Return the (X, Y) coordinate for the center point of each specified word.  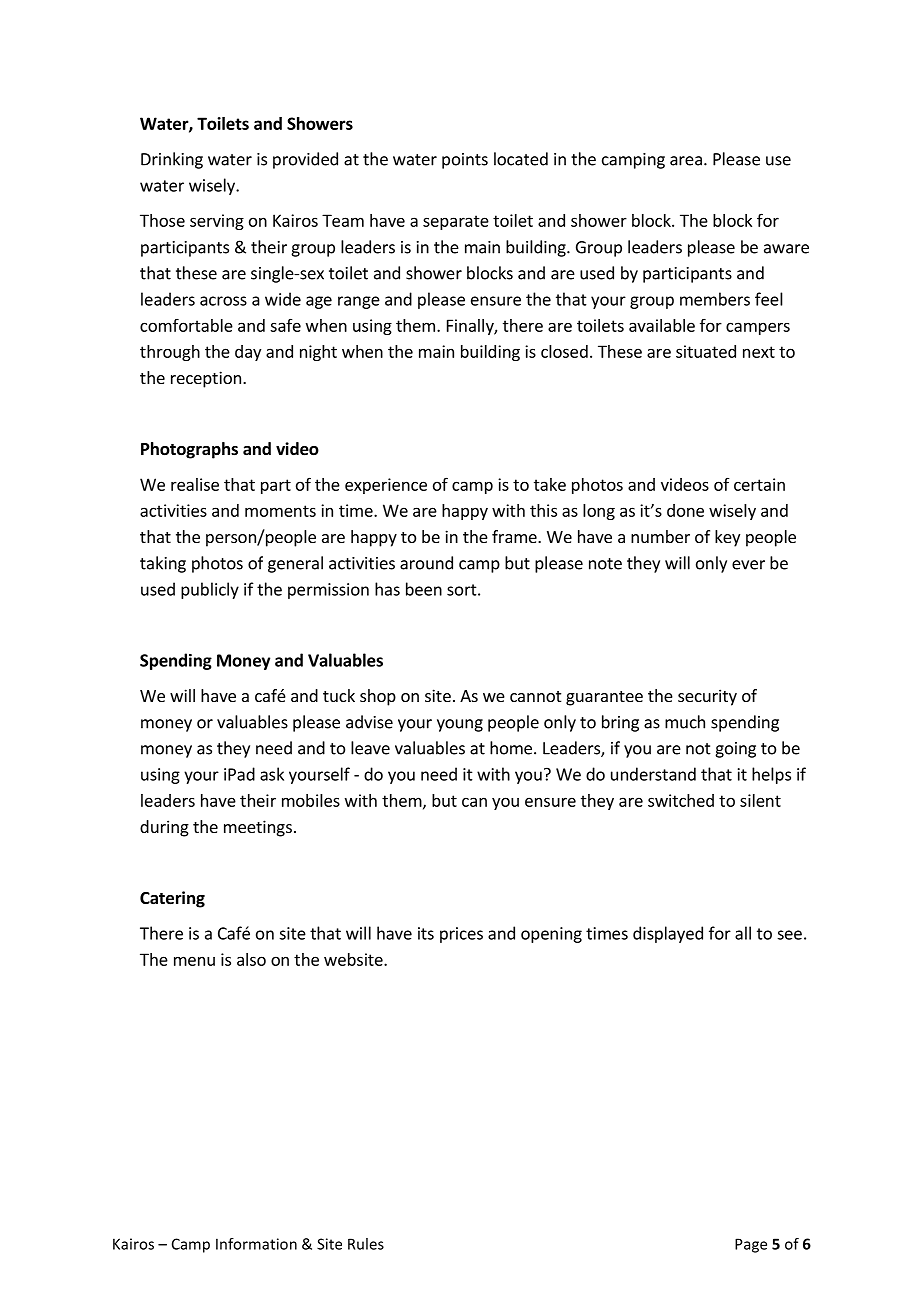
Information (256, 1244)
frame (515, 536)
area (686, 161)
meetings (258, 828)
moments (280, 511)
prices (461, 935)
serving (217, 222)
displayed (668, 934)
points (465, 161)
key (727, 538)
